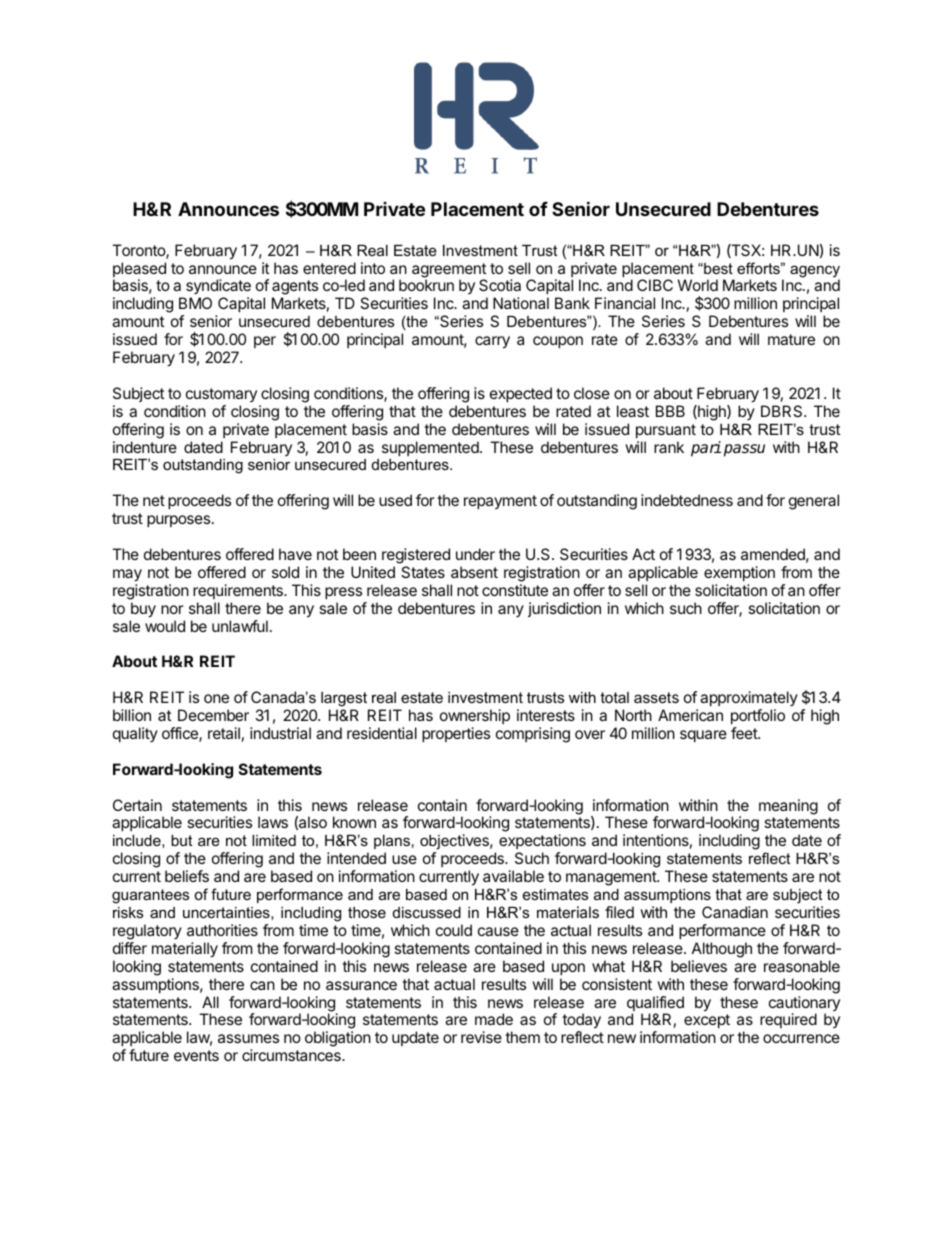  I want to click on absent, so click(474, 572).
